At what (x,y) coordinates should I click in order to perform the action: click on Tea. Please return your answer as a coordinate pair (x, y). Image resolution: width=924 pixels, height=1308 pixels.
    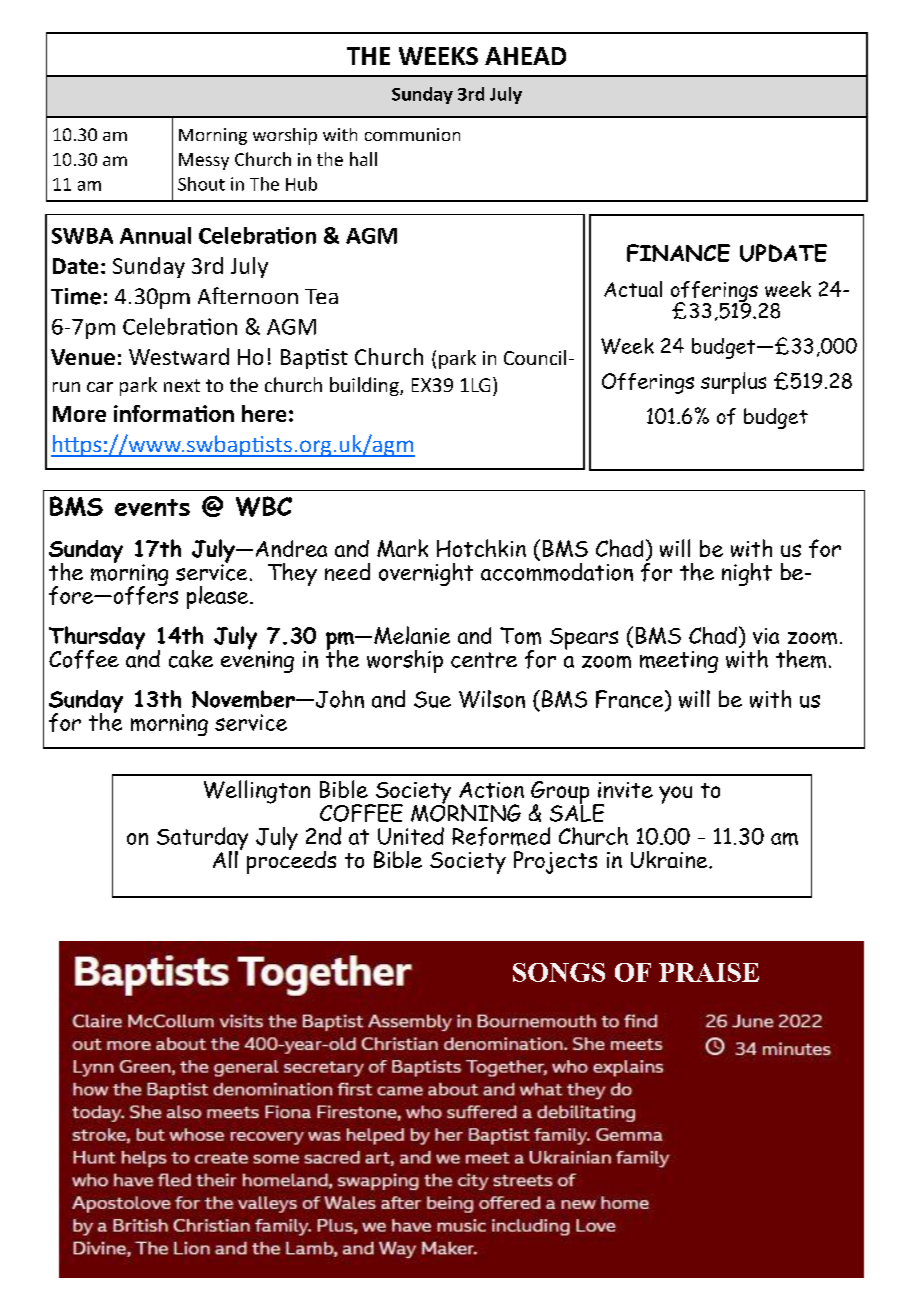
    Looking at the image, I should click on (321, 296).
